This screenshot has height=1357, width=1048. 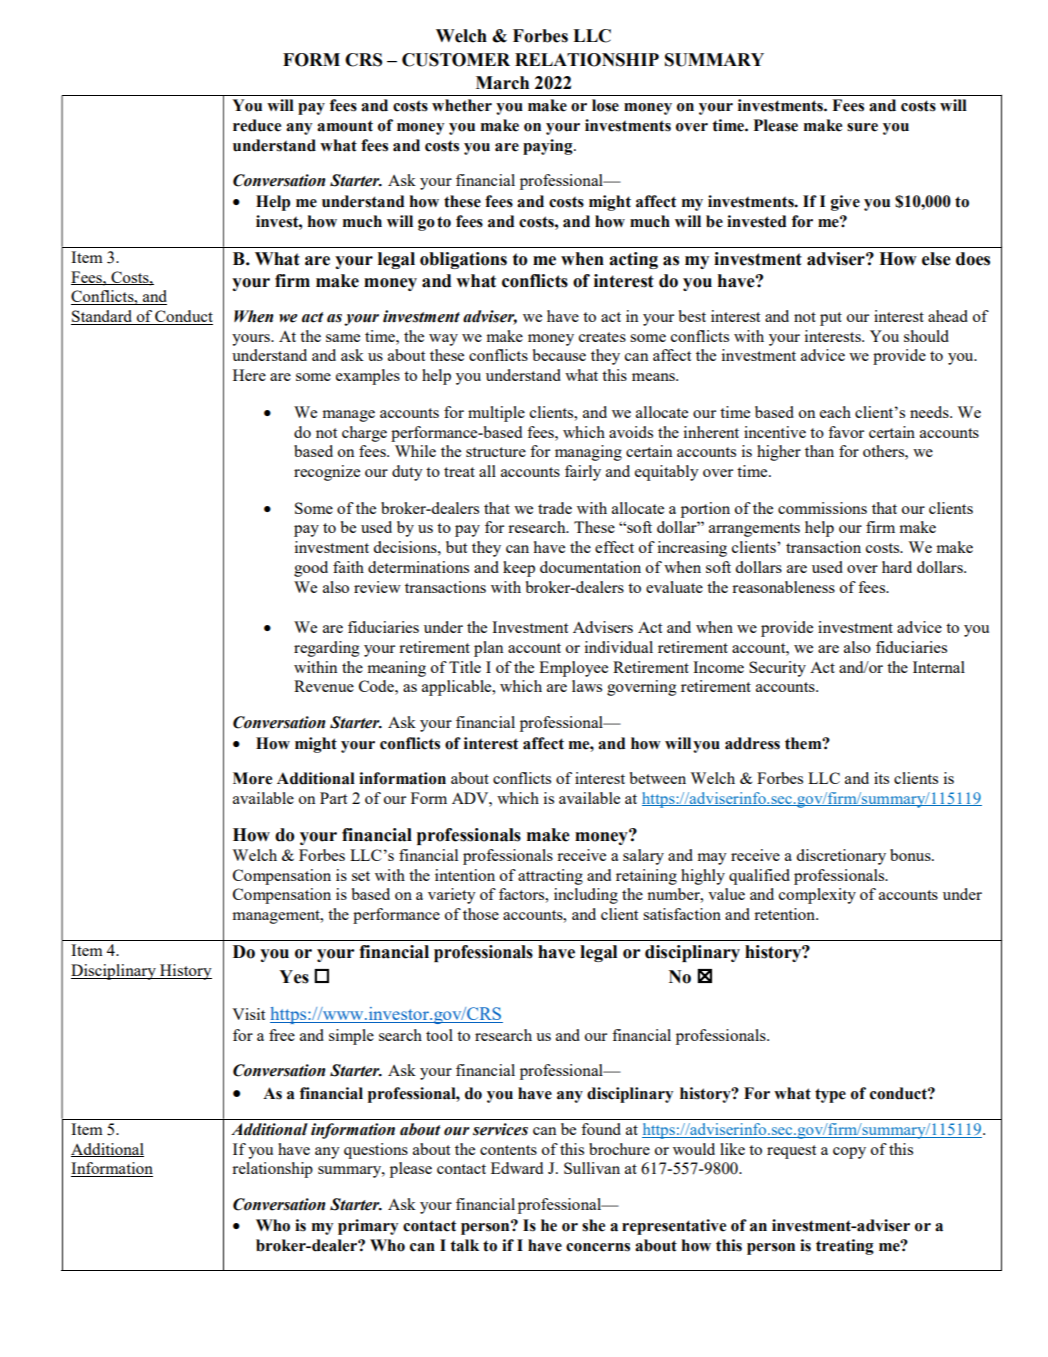 I want to click on March, so click(x=502, y=83).
